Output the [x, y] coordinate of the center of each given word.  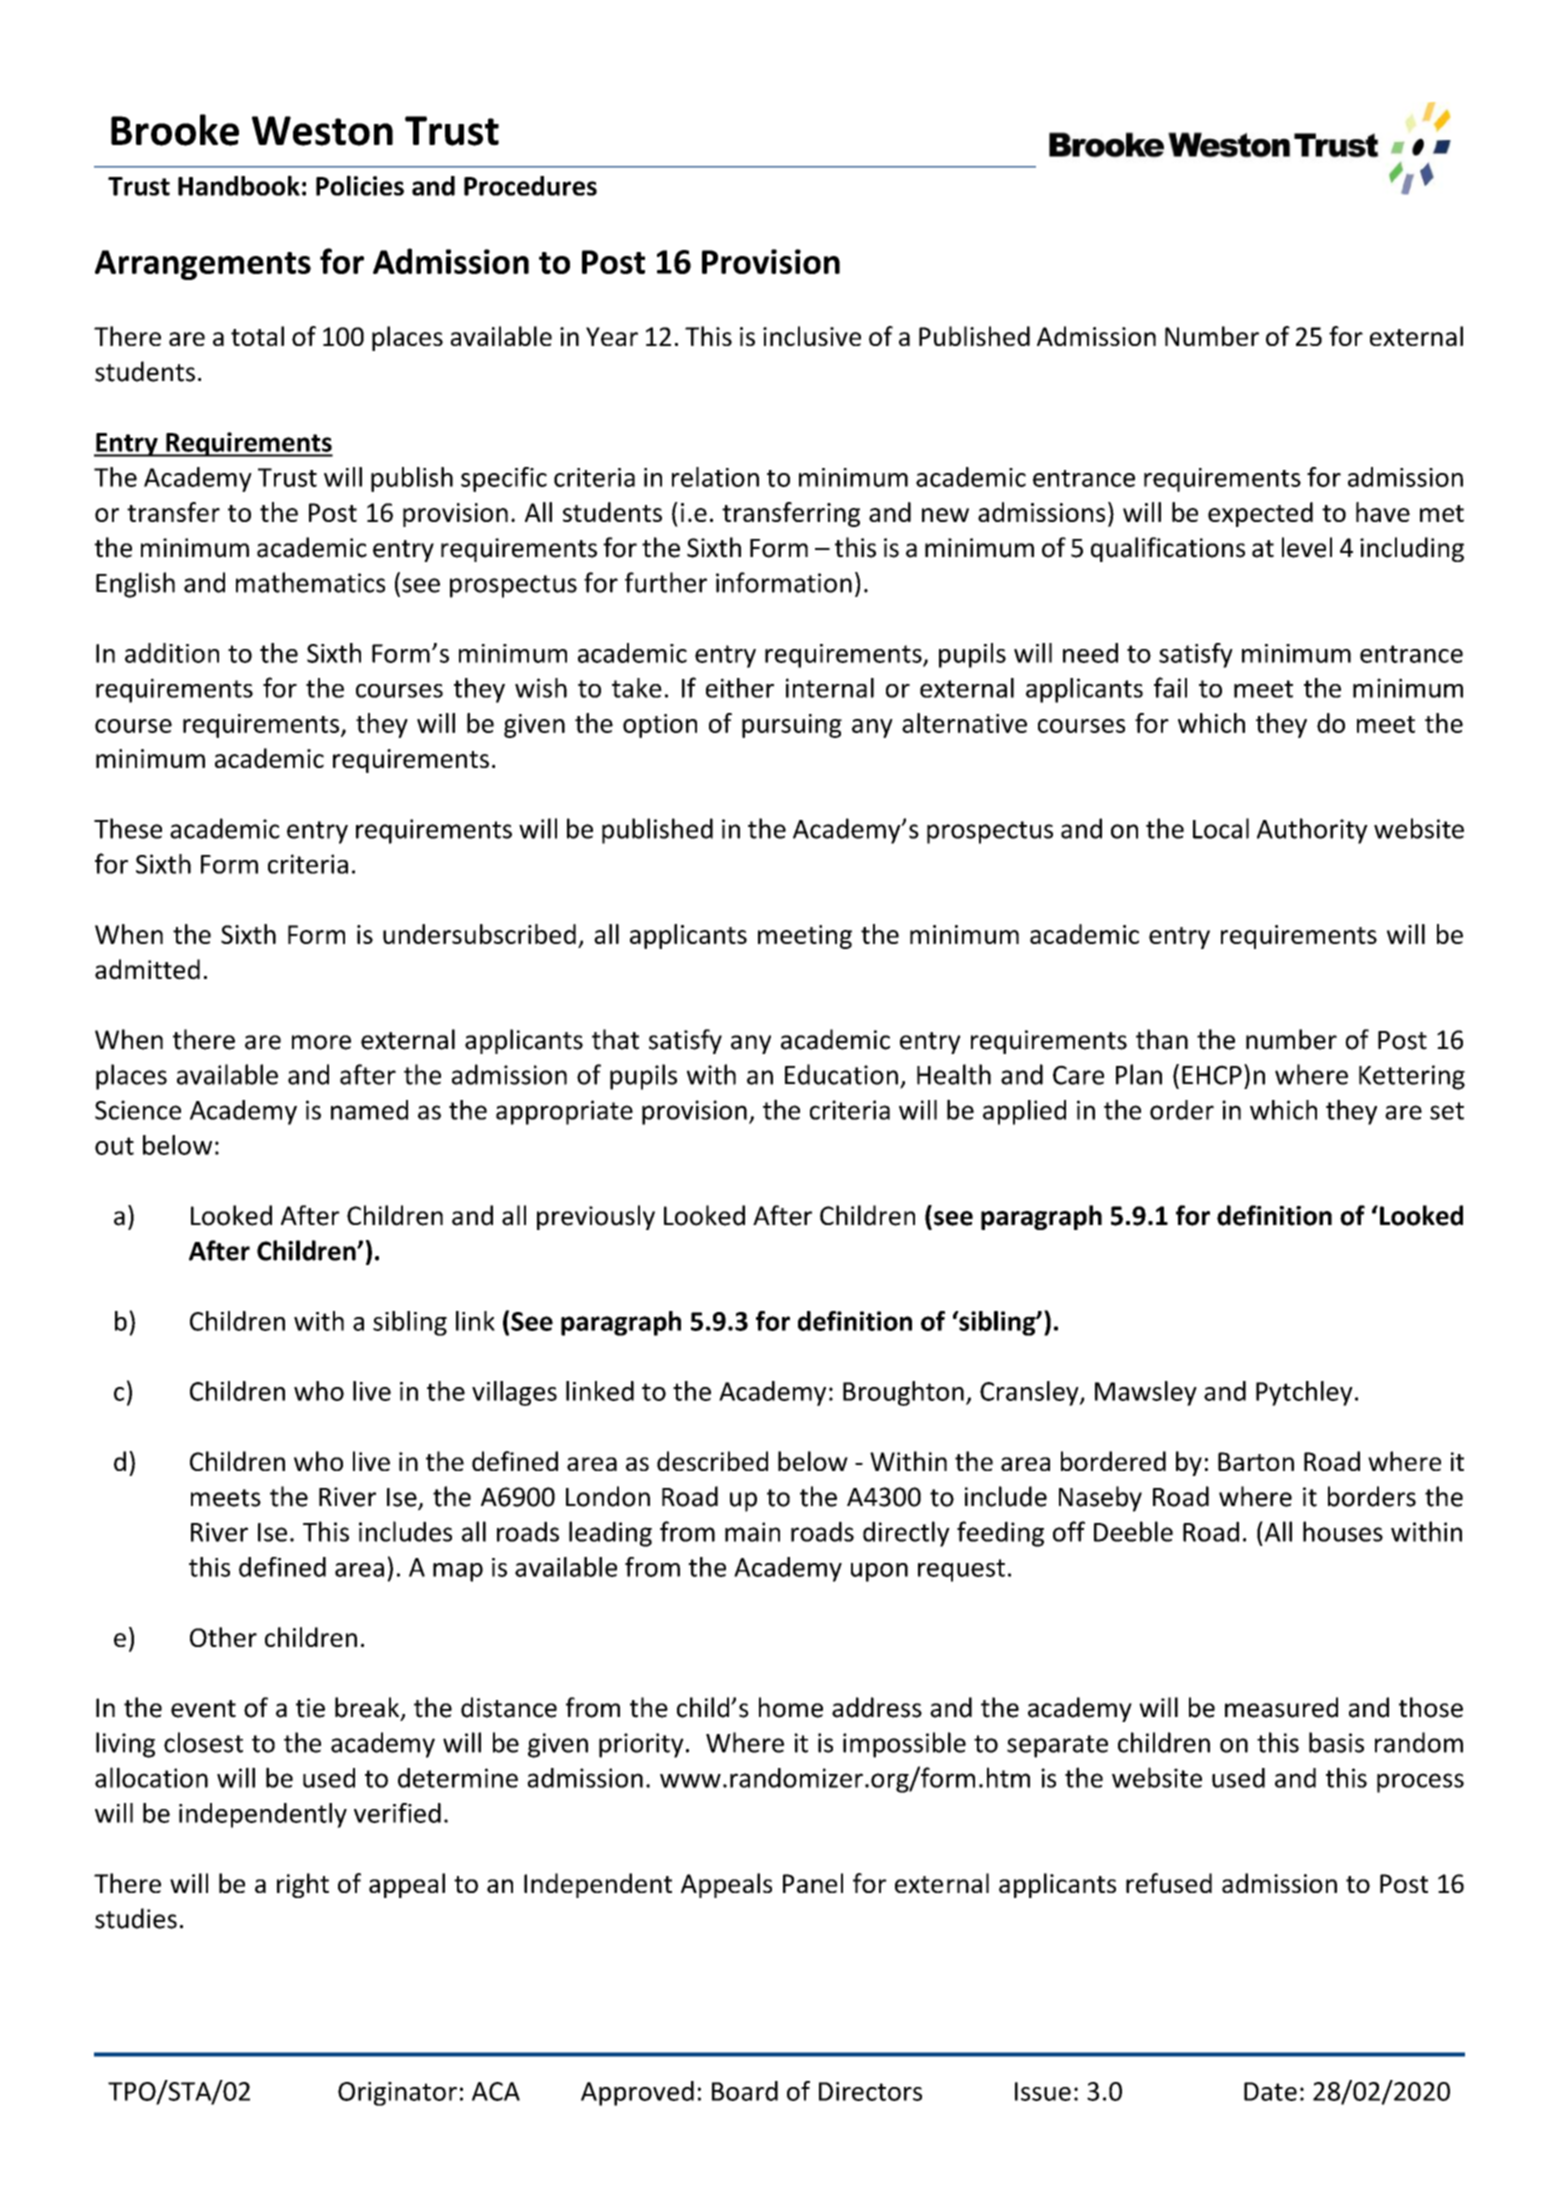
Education [841, 1074]
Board [745, 2091]
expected [1260, 514]
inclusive [812, 336]
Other [223, 1637]
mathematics [310, 582]
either [740, 688]
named [369, 1110]
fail [1170, 687]
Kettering [1412, 1077]
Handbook [239, 185]
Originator [397, 2094]
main [752, 1532]
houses [1343, 1531]
